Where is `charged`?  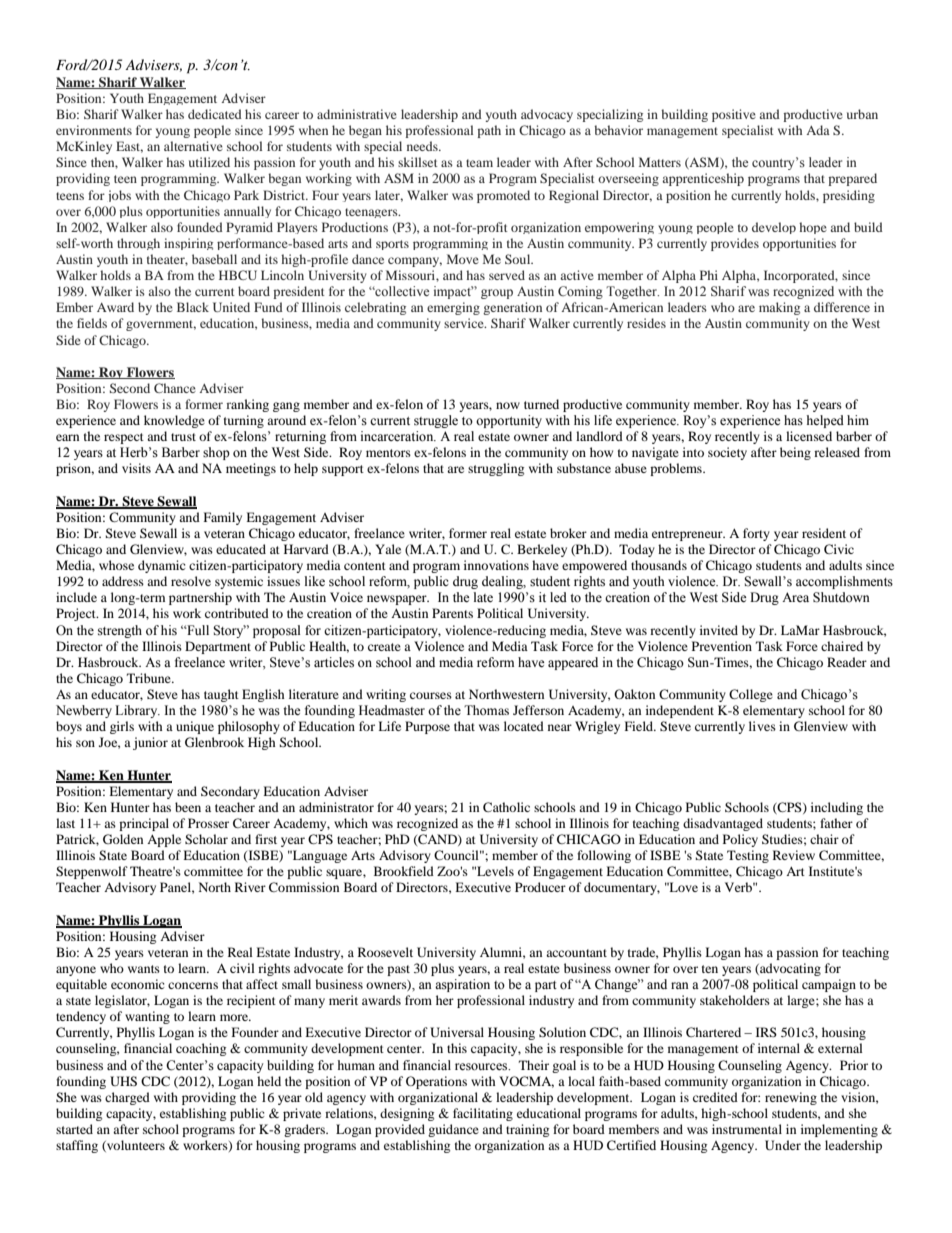
charged is located at coordinates (127, 1098).
